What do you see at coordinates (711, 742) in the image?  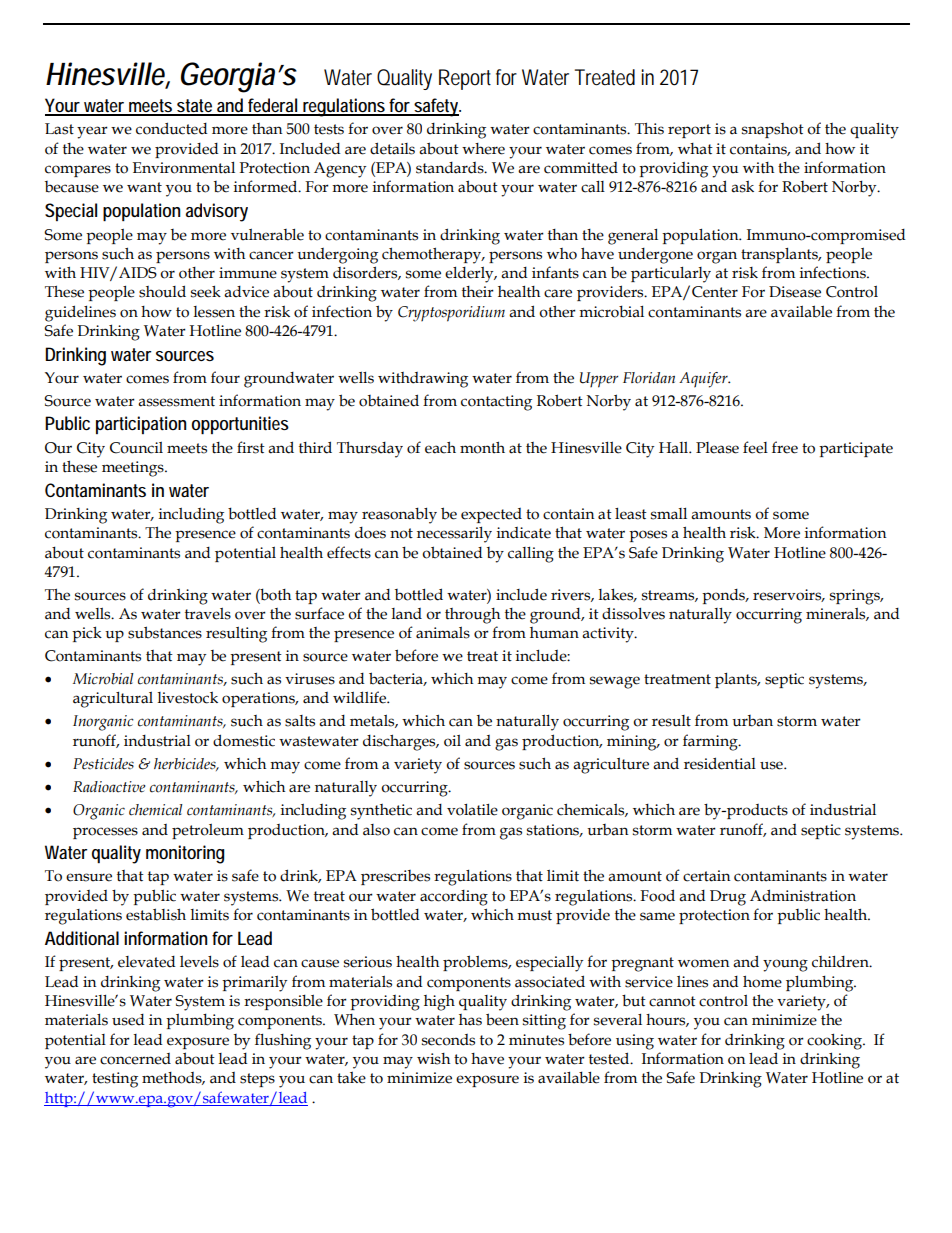 I see `farming` at bounding box center [711, 742].
